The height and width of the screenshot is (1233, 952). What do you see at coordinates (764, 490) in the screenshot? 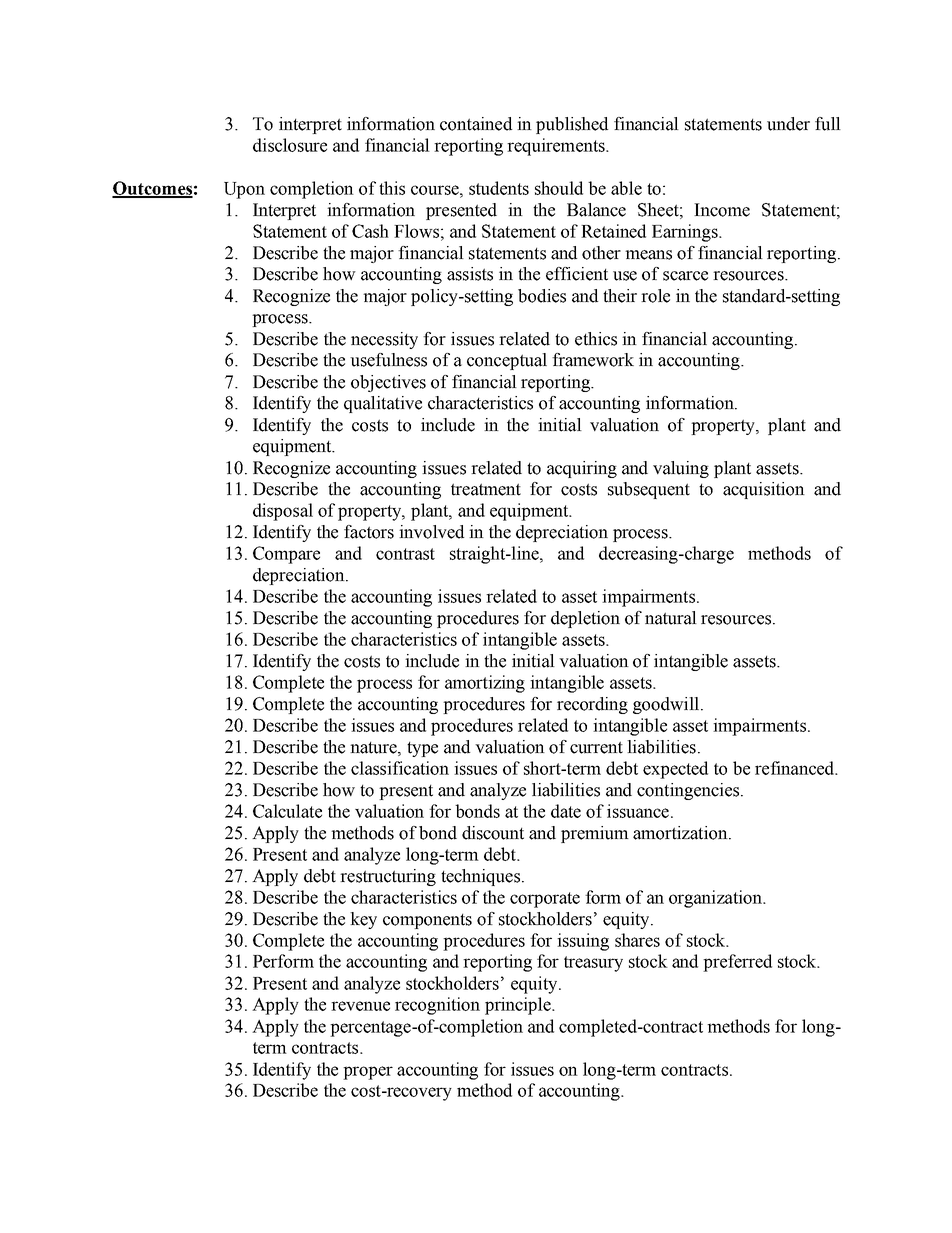
I see `acquisition` at bounding box center [764, 490].
